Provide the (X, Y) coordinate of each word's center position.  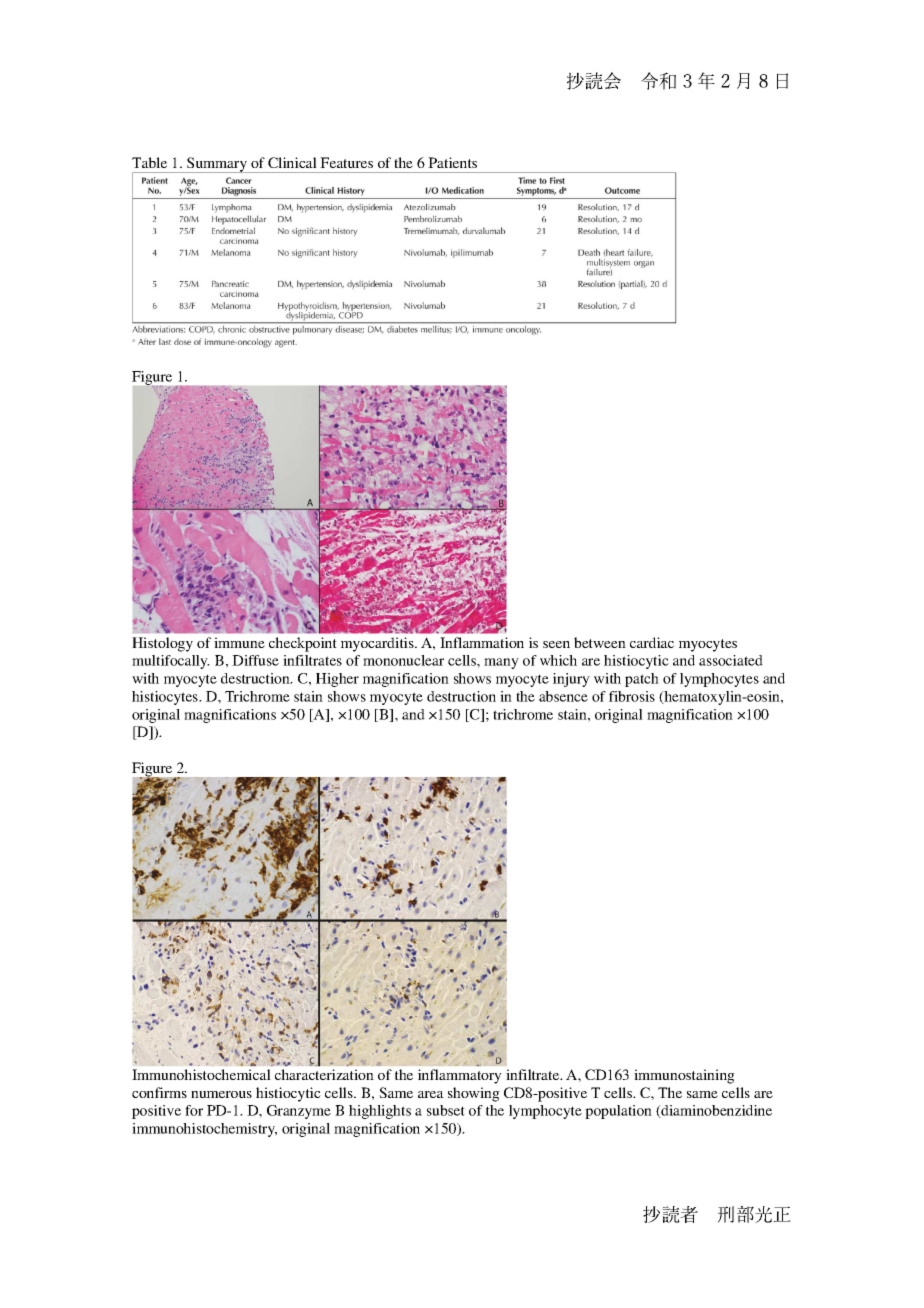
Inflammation (482, 642)
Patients (452, 162)
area (431, 1094)
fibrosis (632, 696)
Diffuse (255, 660)
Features (346, 162)
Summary (217, 165)
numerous (221, 1094)
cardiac (652, 642)
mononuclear (403, 660)
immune (239, 642)
